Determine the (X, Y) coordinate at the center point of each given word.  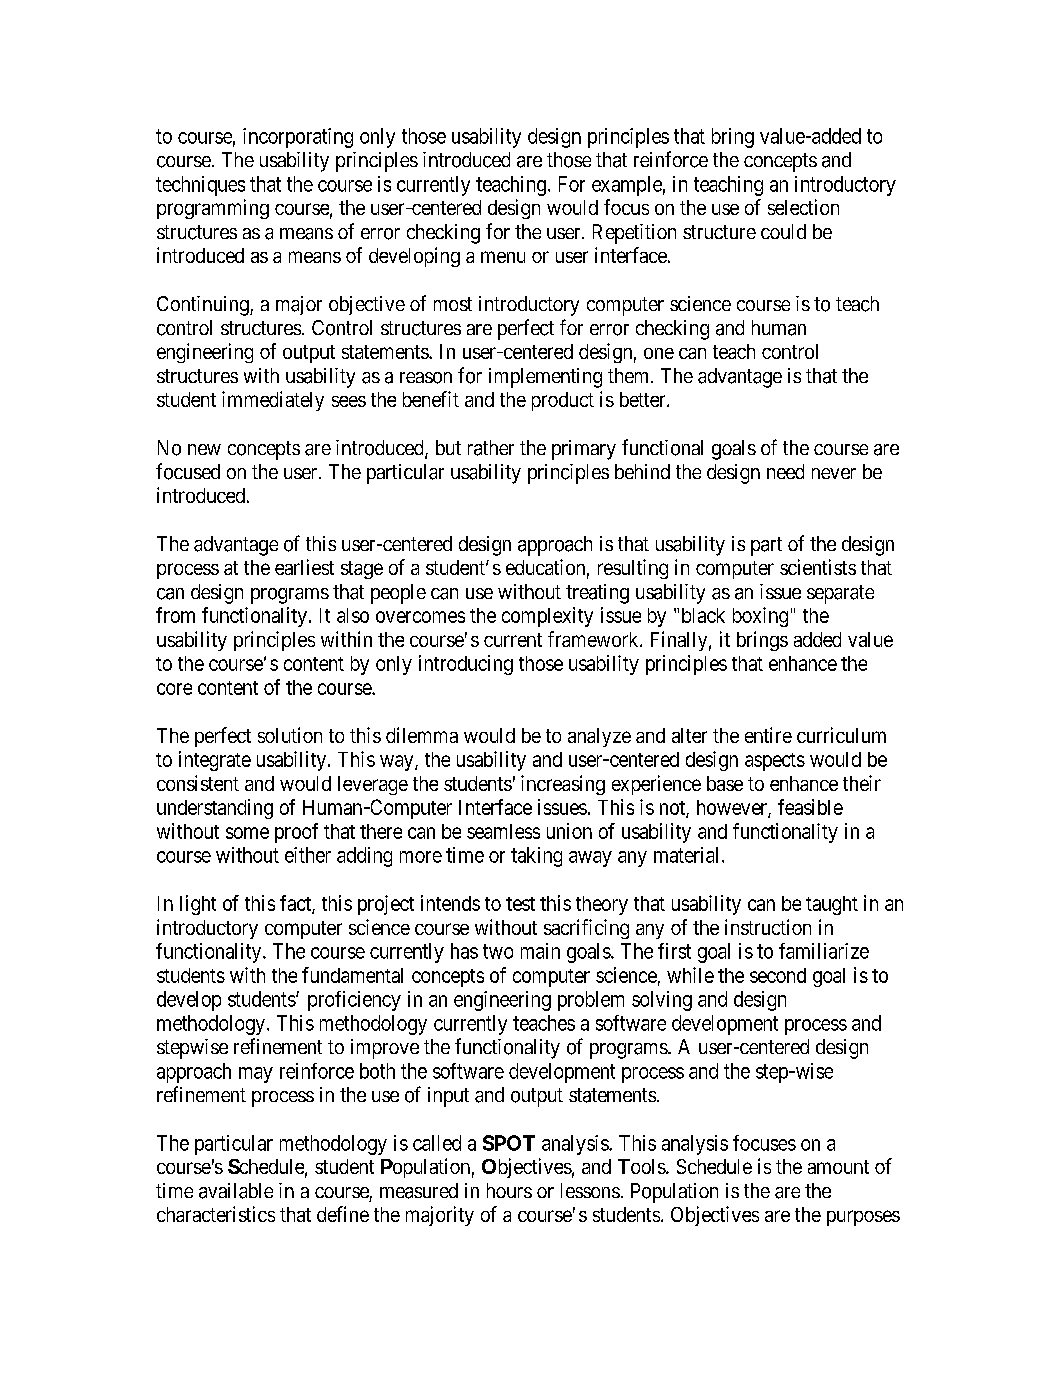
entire (768, 735)
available (236, 1191)
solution (290, 735)
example (627, 186)
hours (509, 1190)
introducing (466, 665)
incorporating (298, 138)
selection (803, 207)
